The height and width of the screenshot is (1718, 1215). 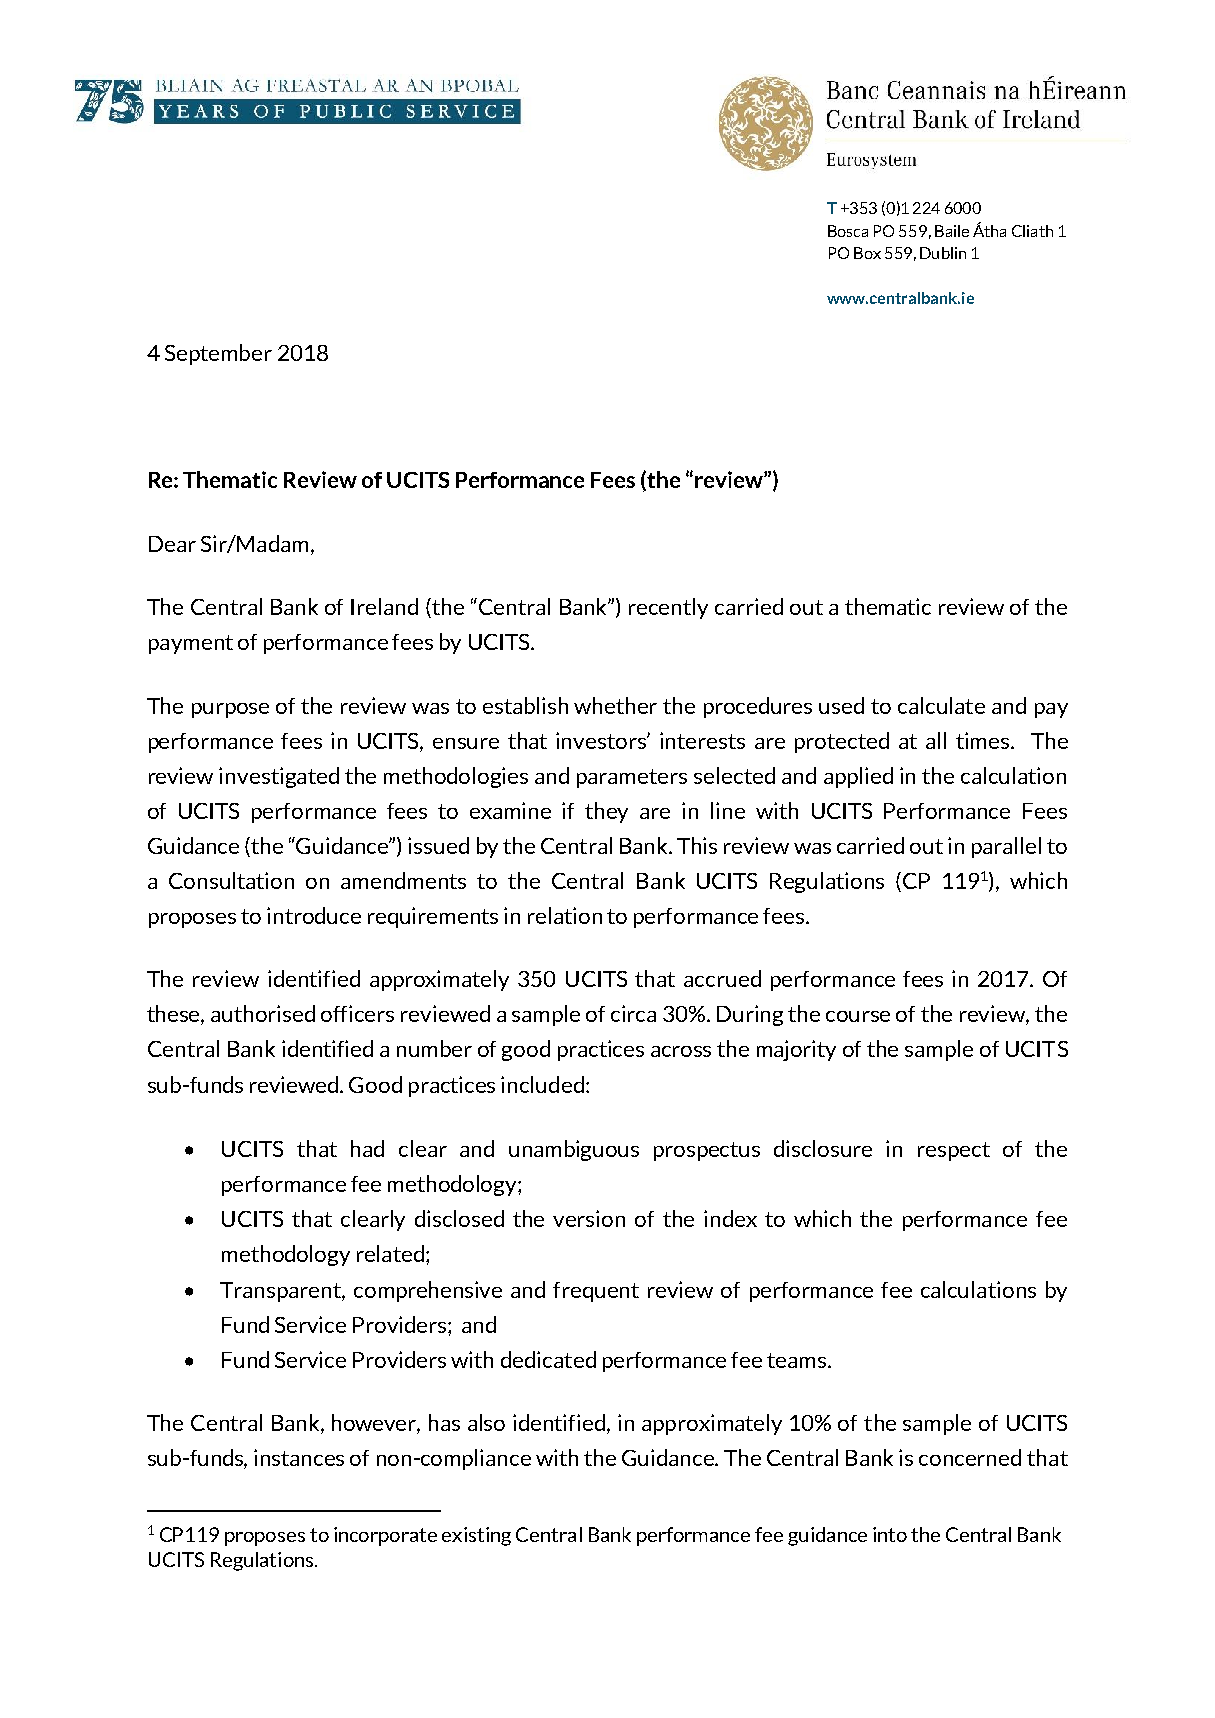 What do you see at coordinates (263, 1013) in the screenshot?
I see `authorised` at bounding box center [263, 1013].
